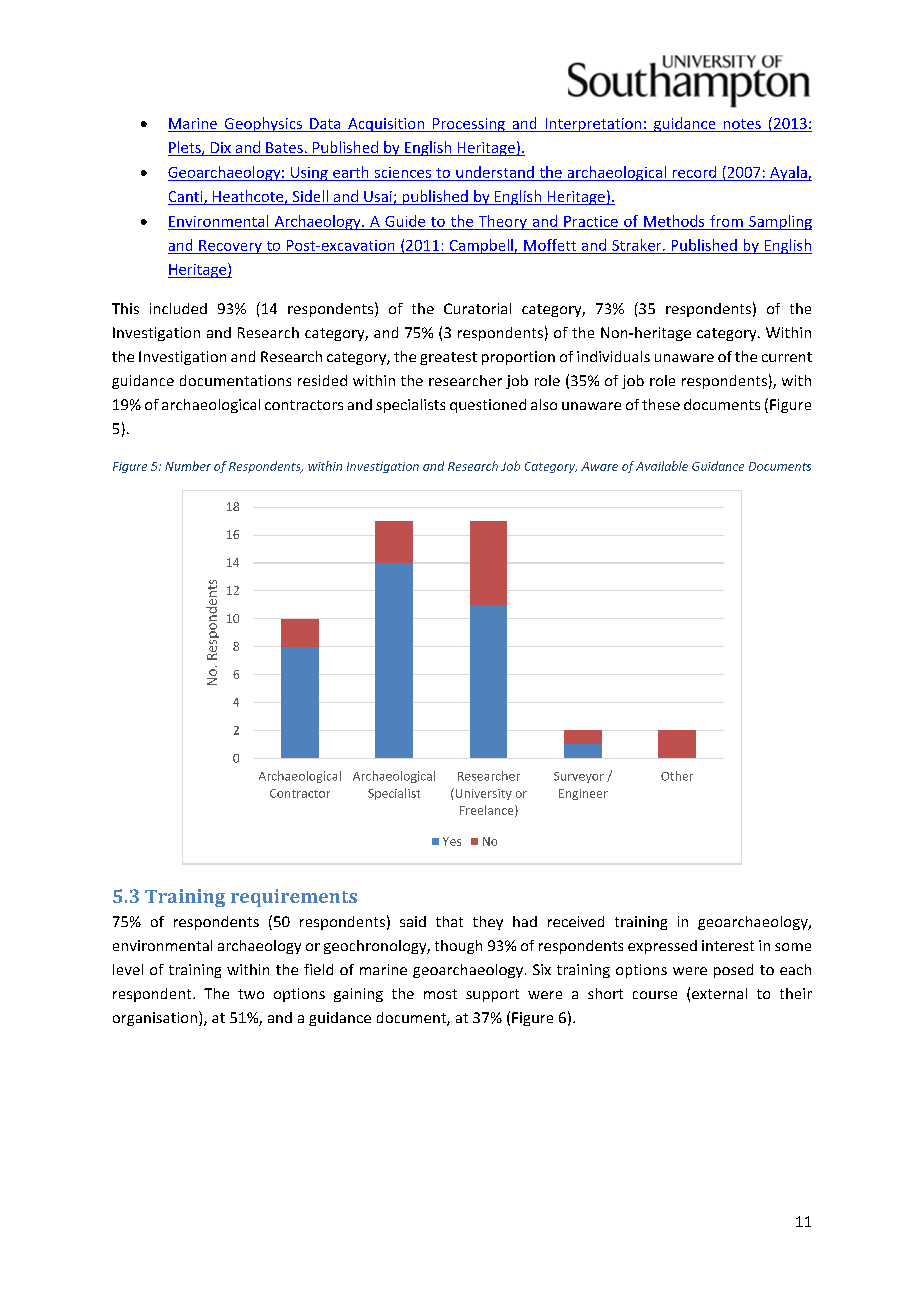  Describe the element at coordinates (468, 125) in the screenshot. I see `Processing` at that location.
